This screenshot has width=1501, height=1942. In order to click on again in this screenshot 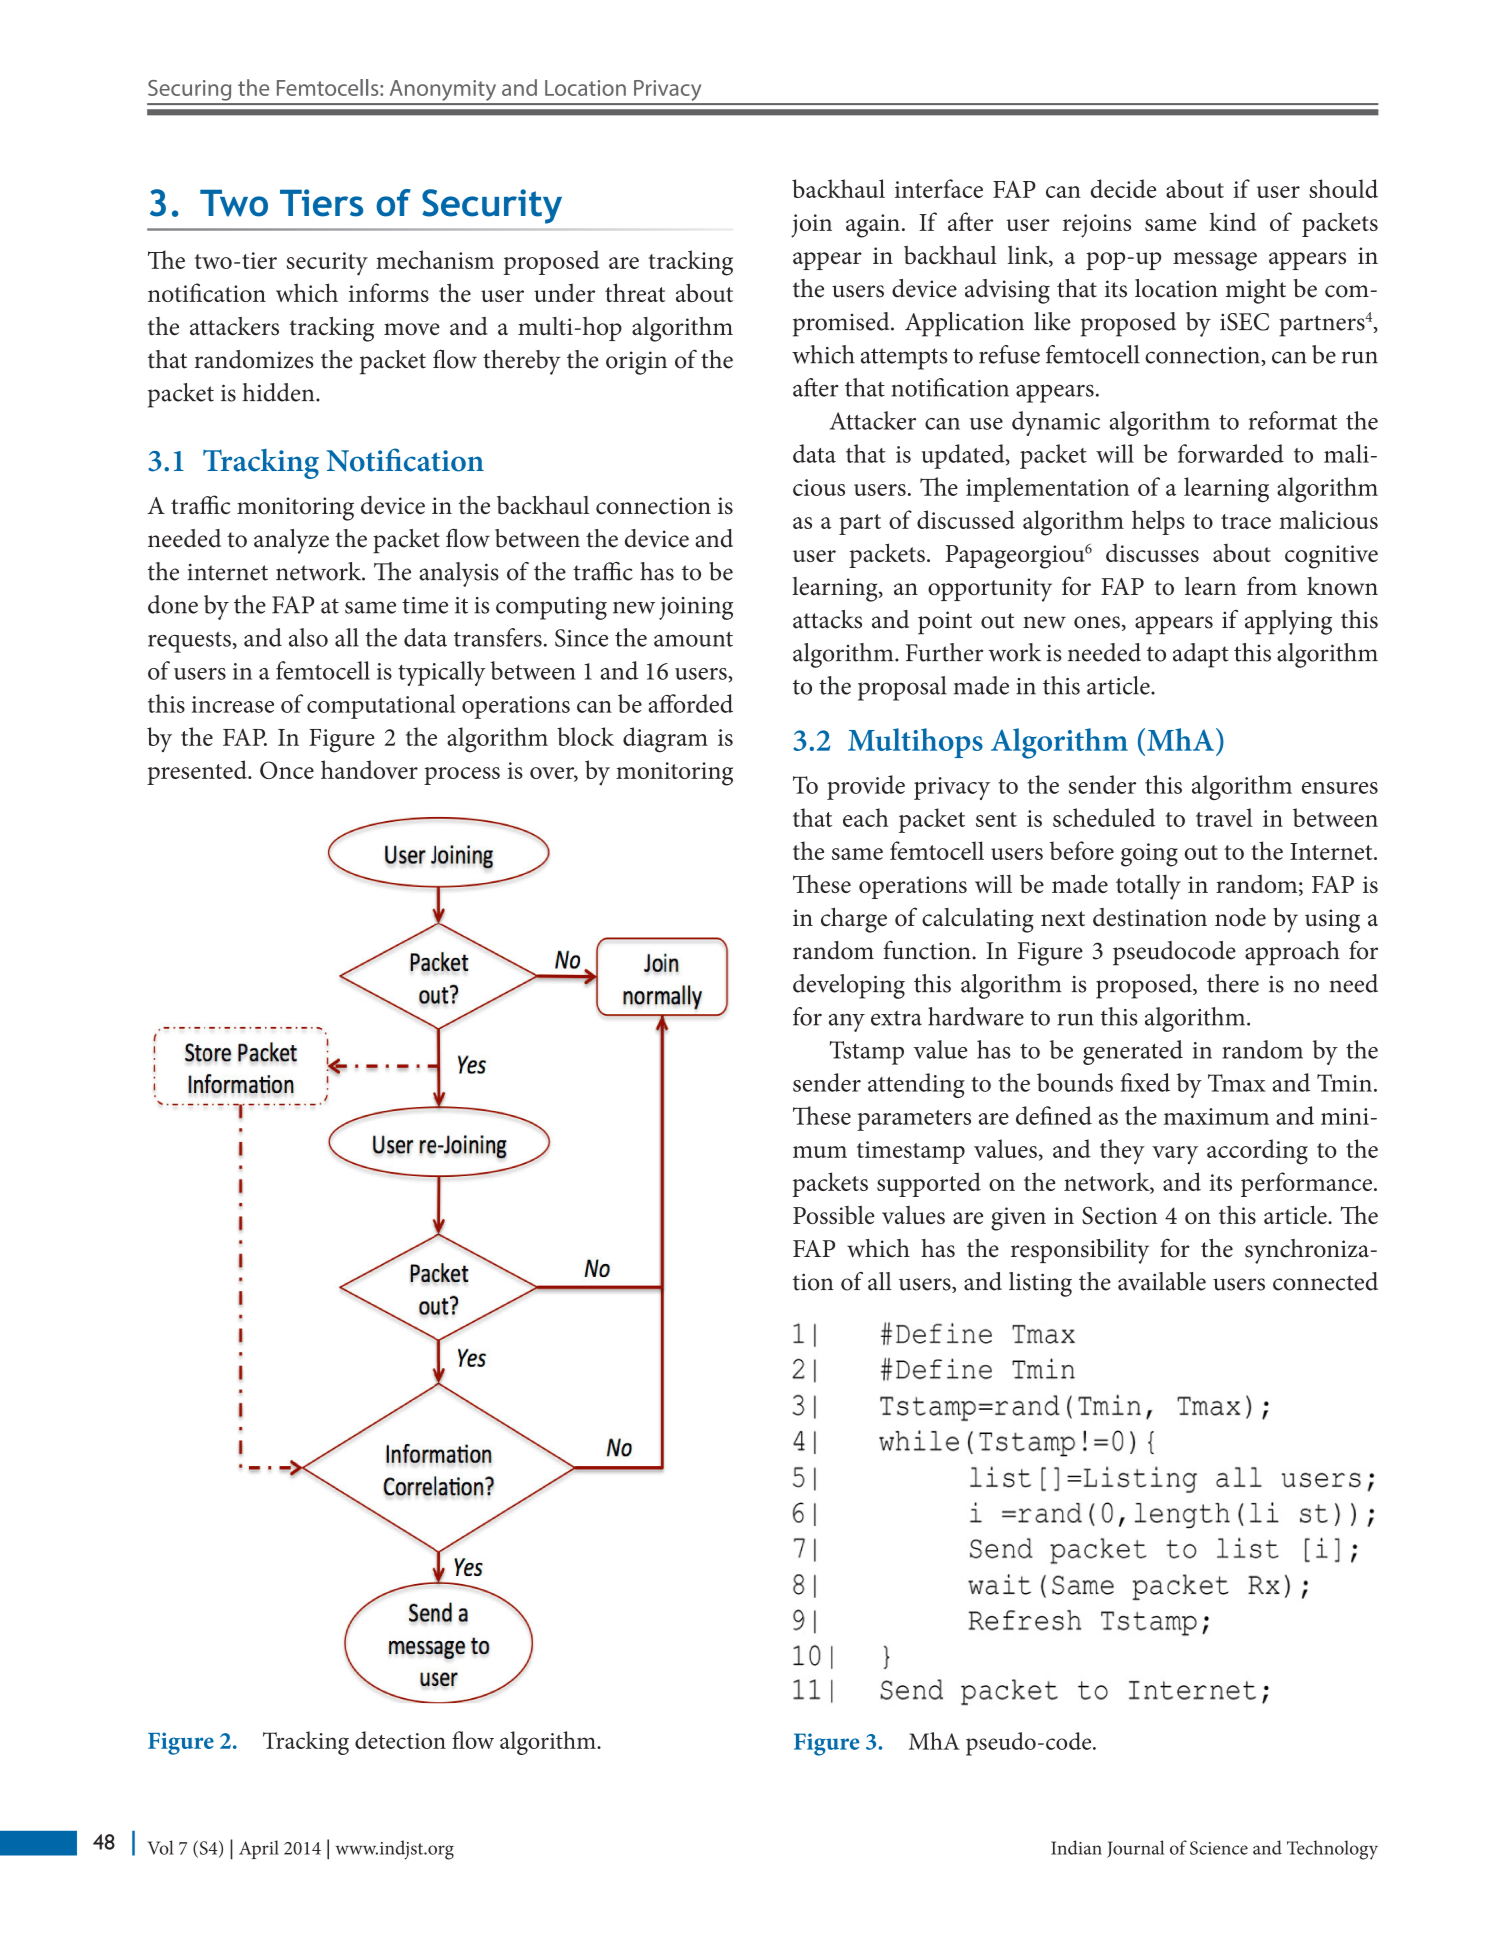, I will do `click(873, 226)`.
